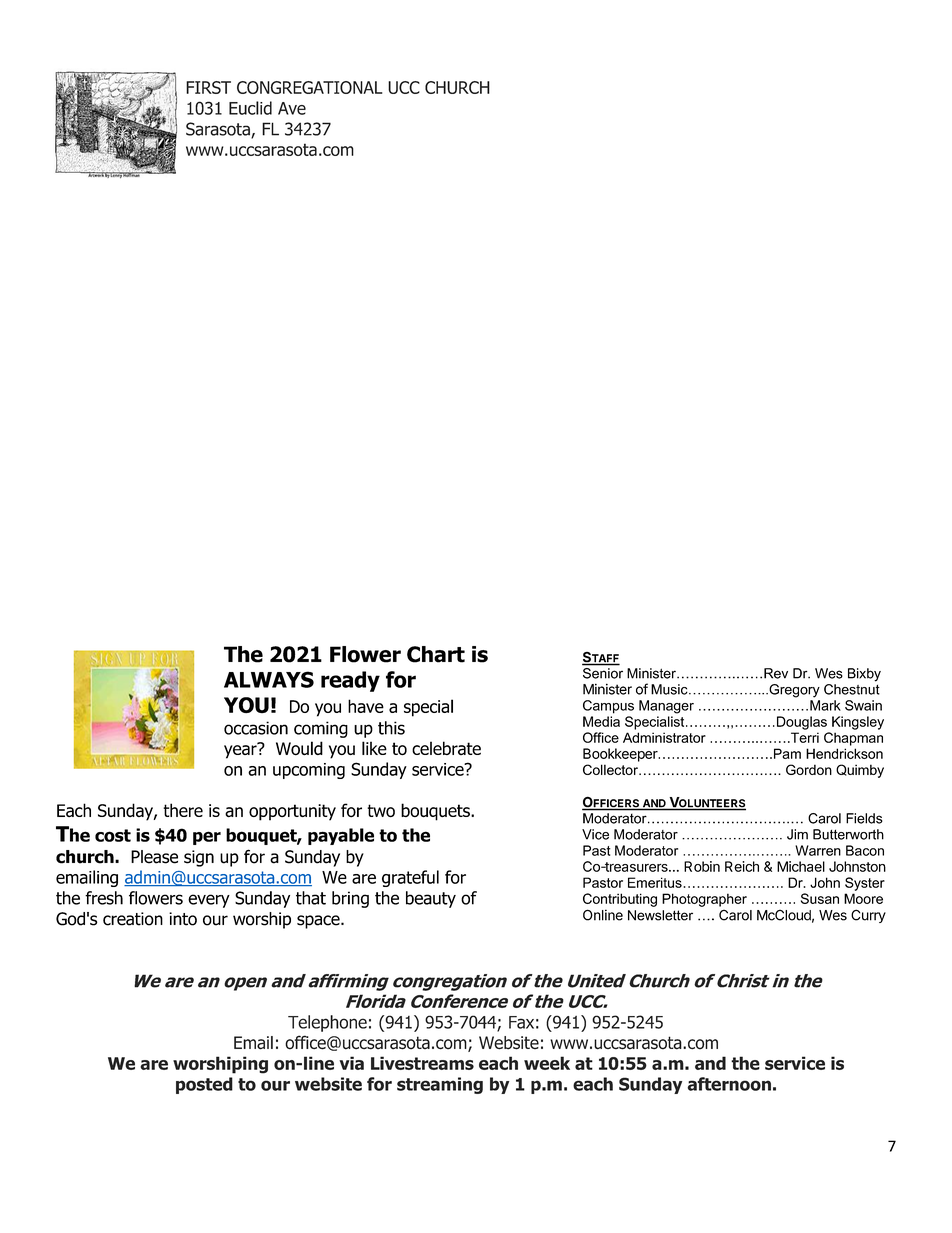  Describe the element at coordinates (204, 1085) in the document. I see `posted` at that location.
